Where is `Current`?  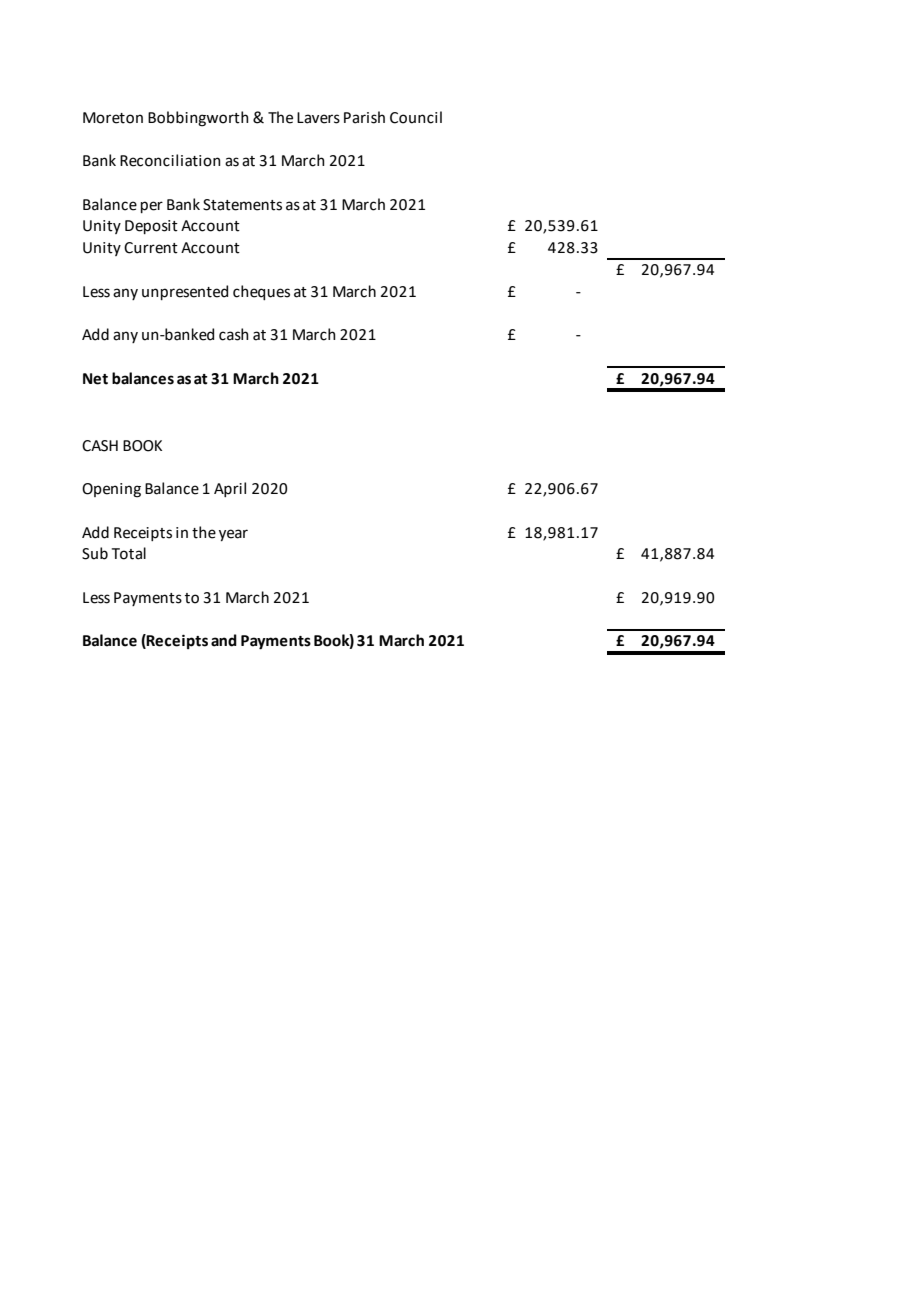 Current is located at coordinates (151, 248).
